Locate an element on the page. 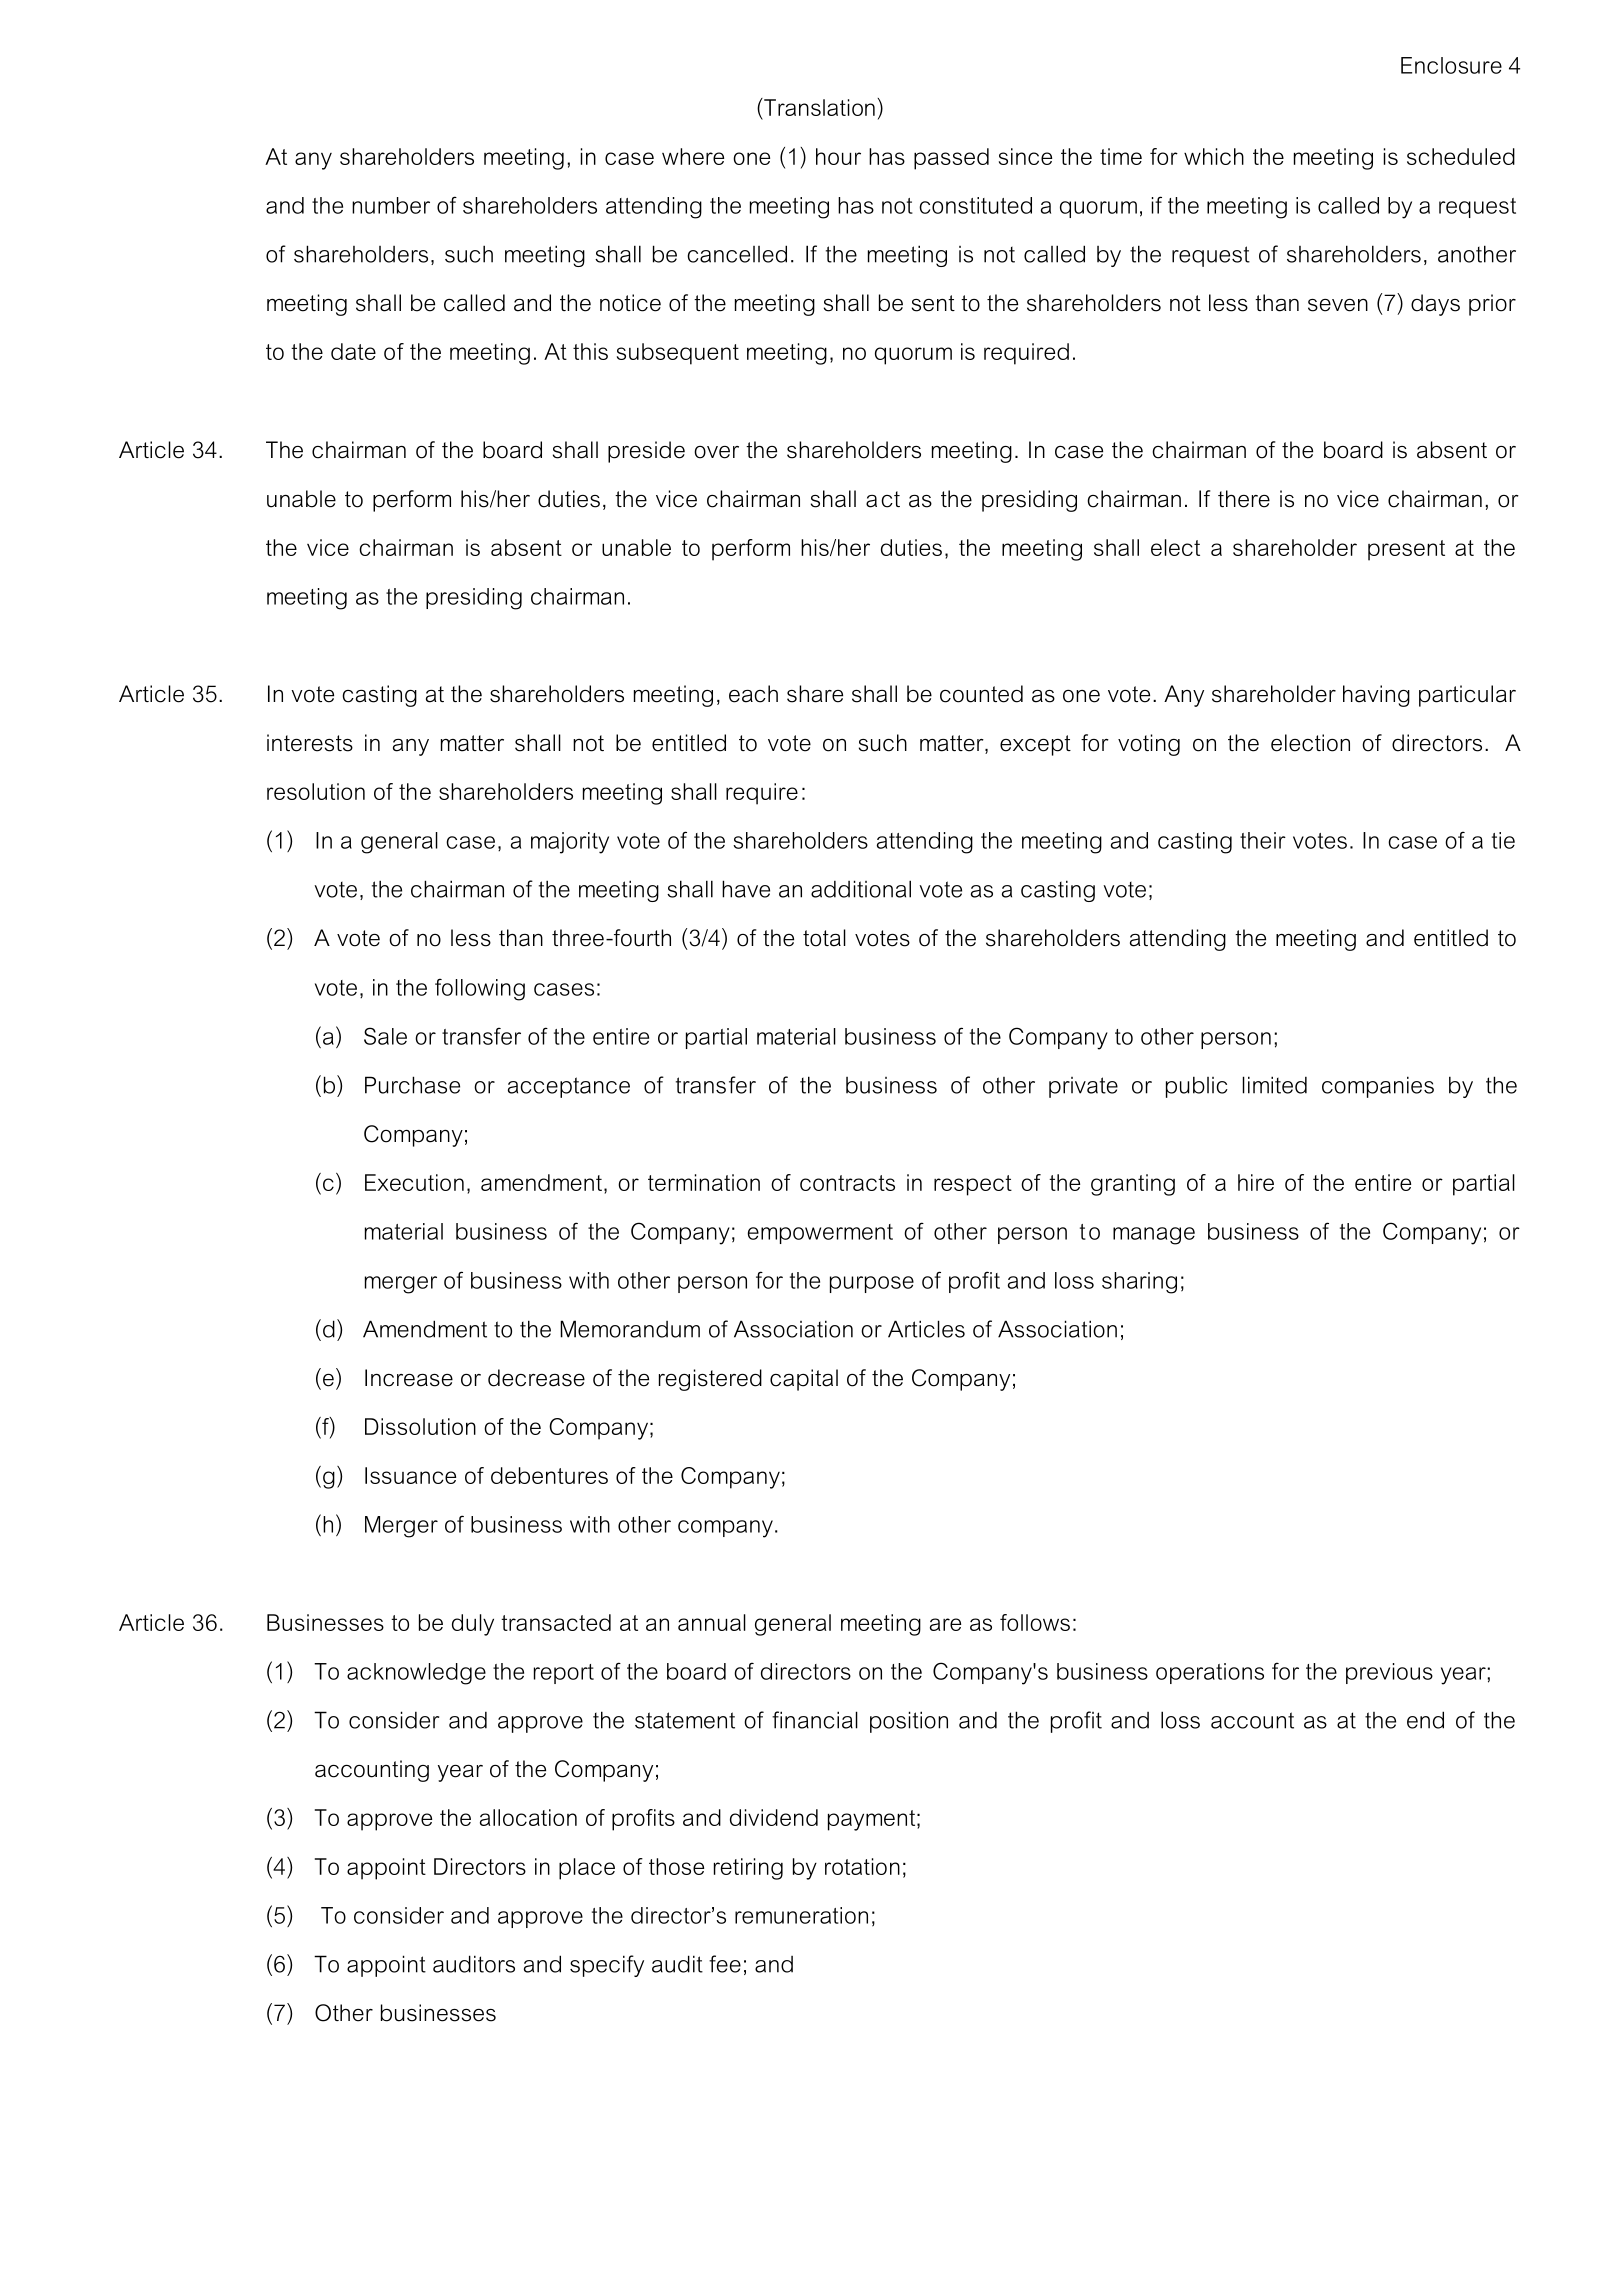 This page has width=1612, height=2282. Increase is located at coordinates (409, 1378).
